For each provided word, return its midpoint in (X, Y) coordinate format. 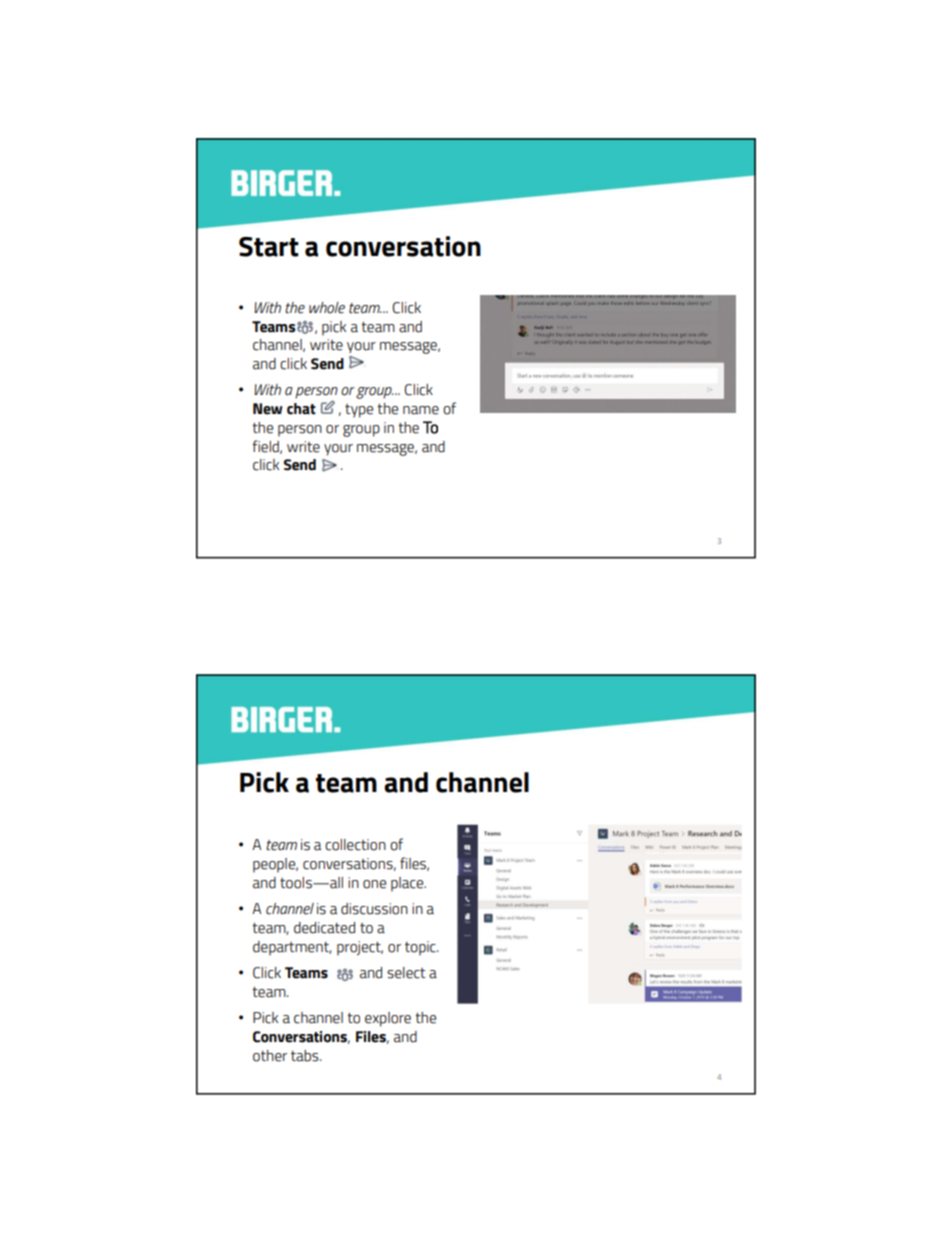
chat (301, 409)
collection (355, 845)
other (270, 1056)
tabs (306, 1056)
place (408, 884)
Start (269, 247)
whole (327, 308)
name (421, 410)
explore (388, 1019)
